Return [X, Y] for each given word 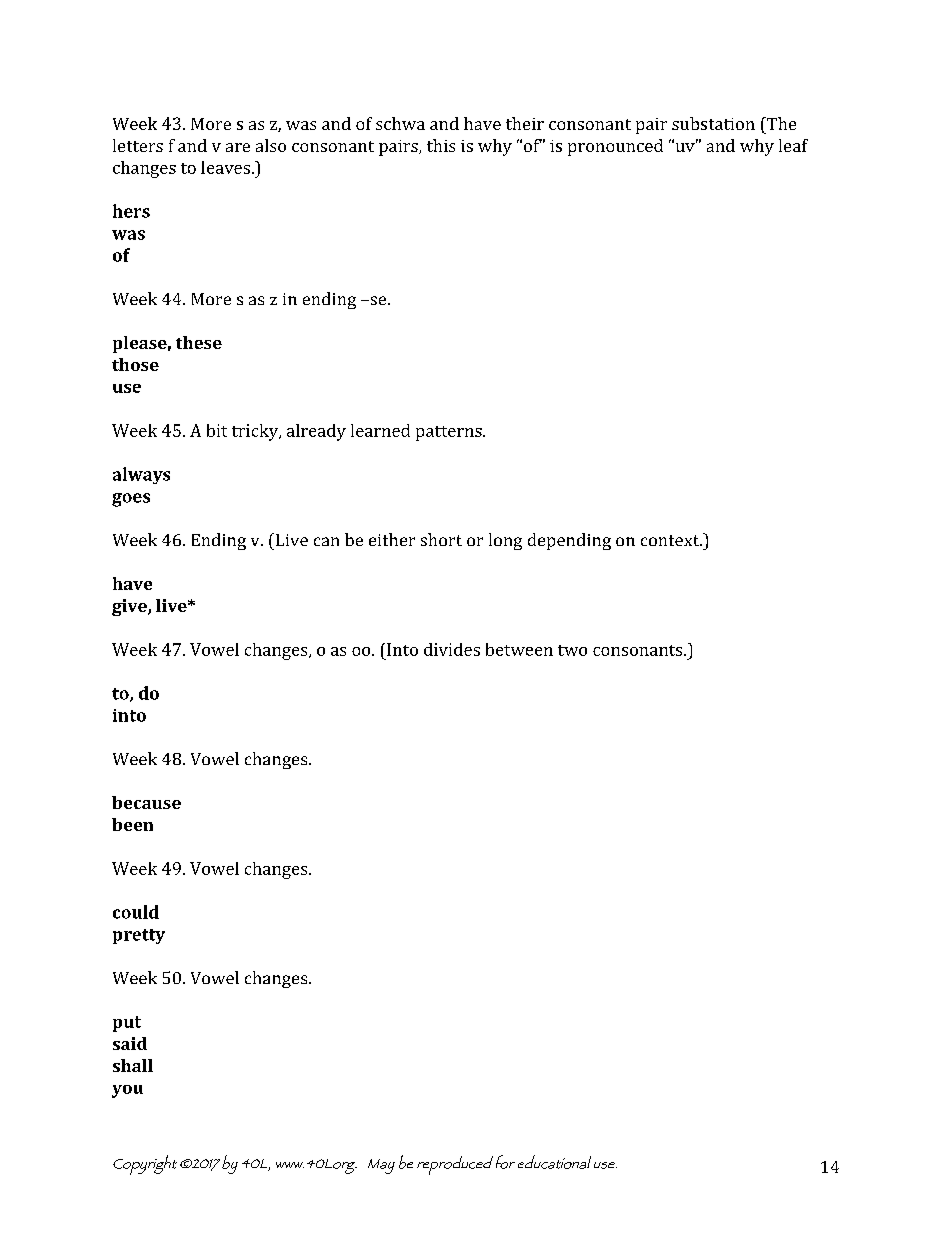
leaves [225, 167]
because [146, 802]
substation [713, 123]
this [441, 145]
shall [133, 1065]
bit [217, 430]
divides [452, 649]
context [671, 540]
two [572, 650]
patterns [450, 433]
